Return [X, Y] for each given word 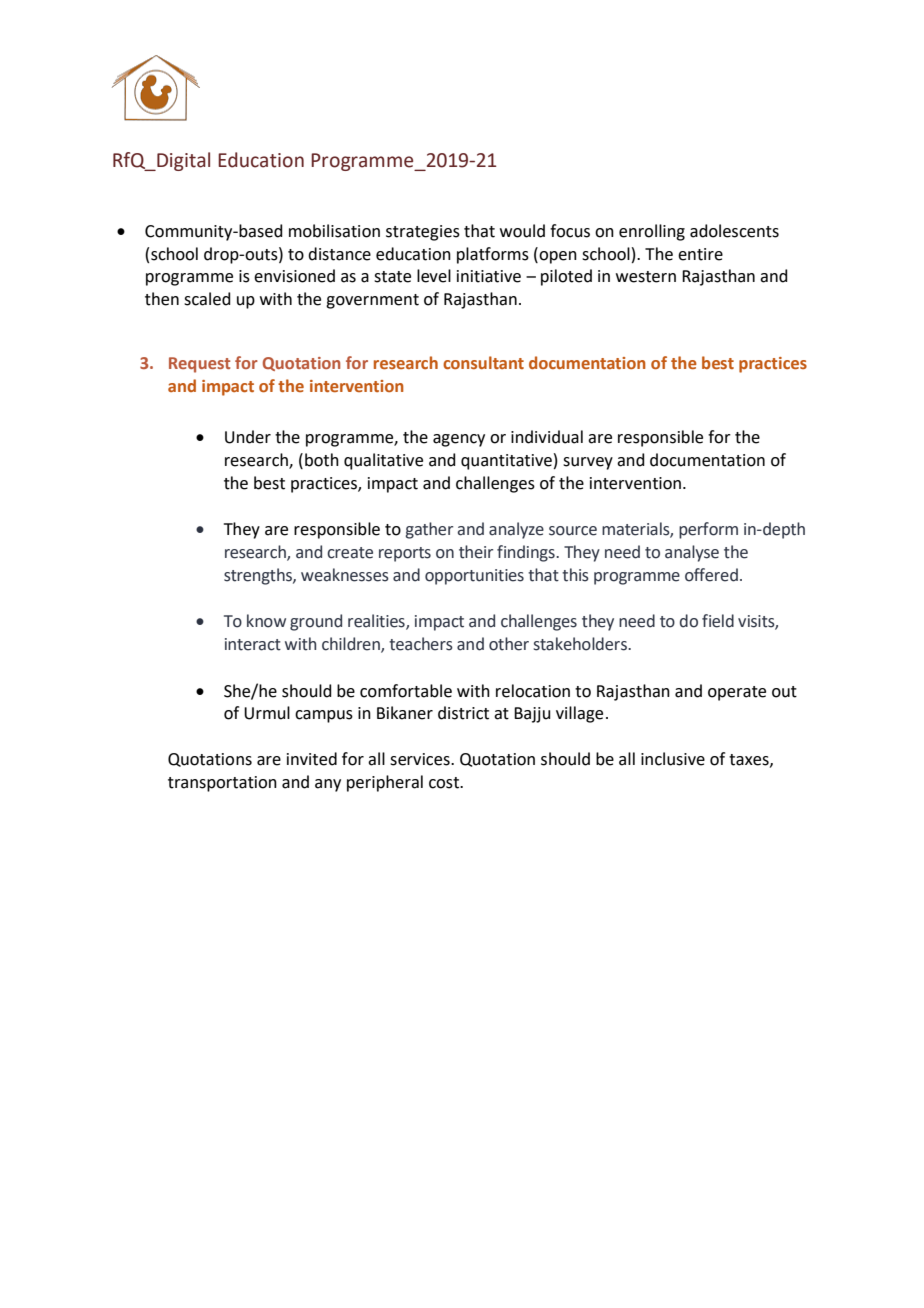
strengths [259, 576]
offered [711, 575]
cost [445, 783]
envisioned [294, 276]
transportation [222, 784]
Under [248, 437]
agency [459, 440]
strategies [423, 233]
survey [588, 463]
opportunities [474, 577]
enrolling [652, 232]
